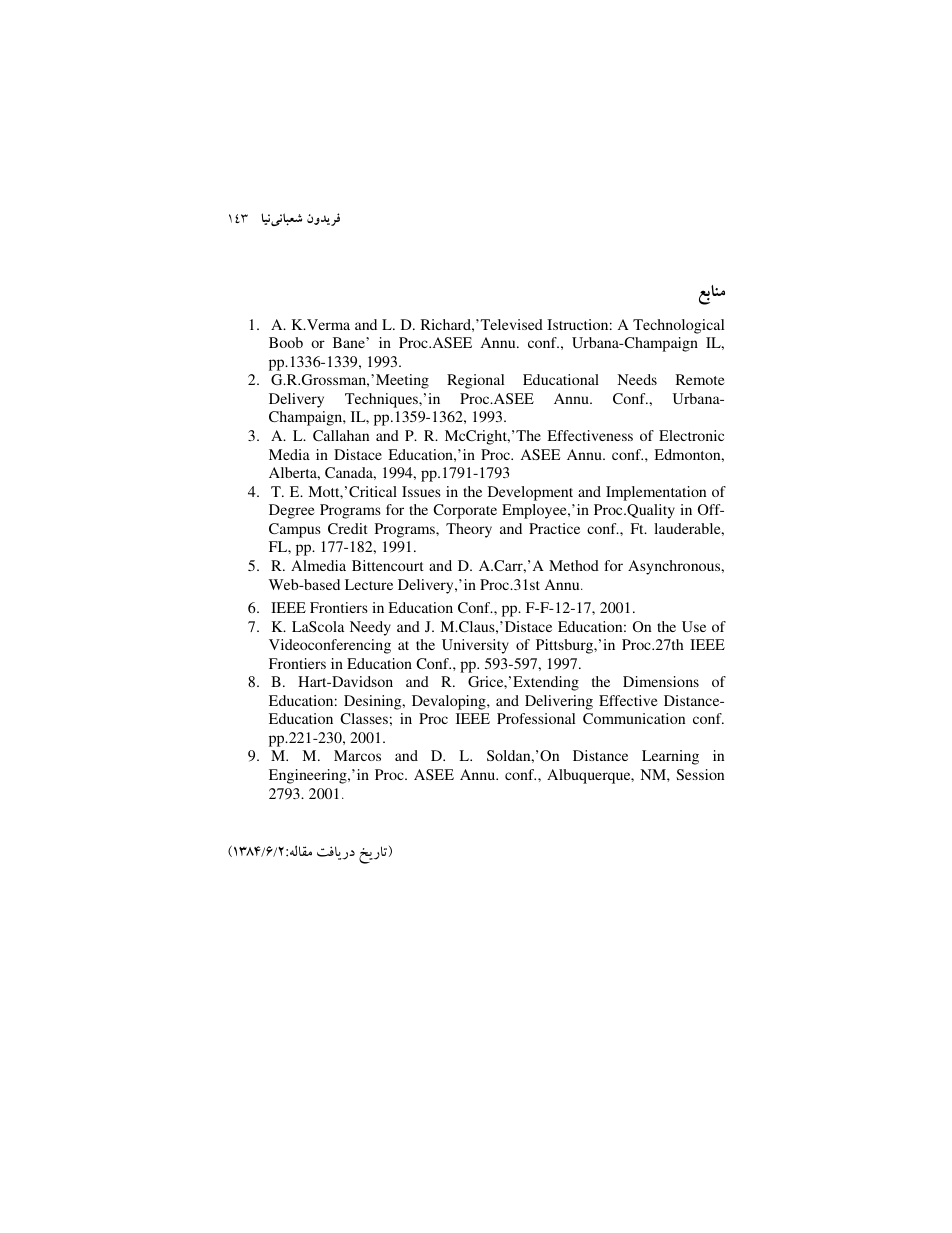  I want to click on Bane, so click(350, 342).
